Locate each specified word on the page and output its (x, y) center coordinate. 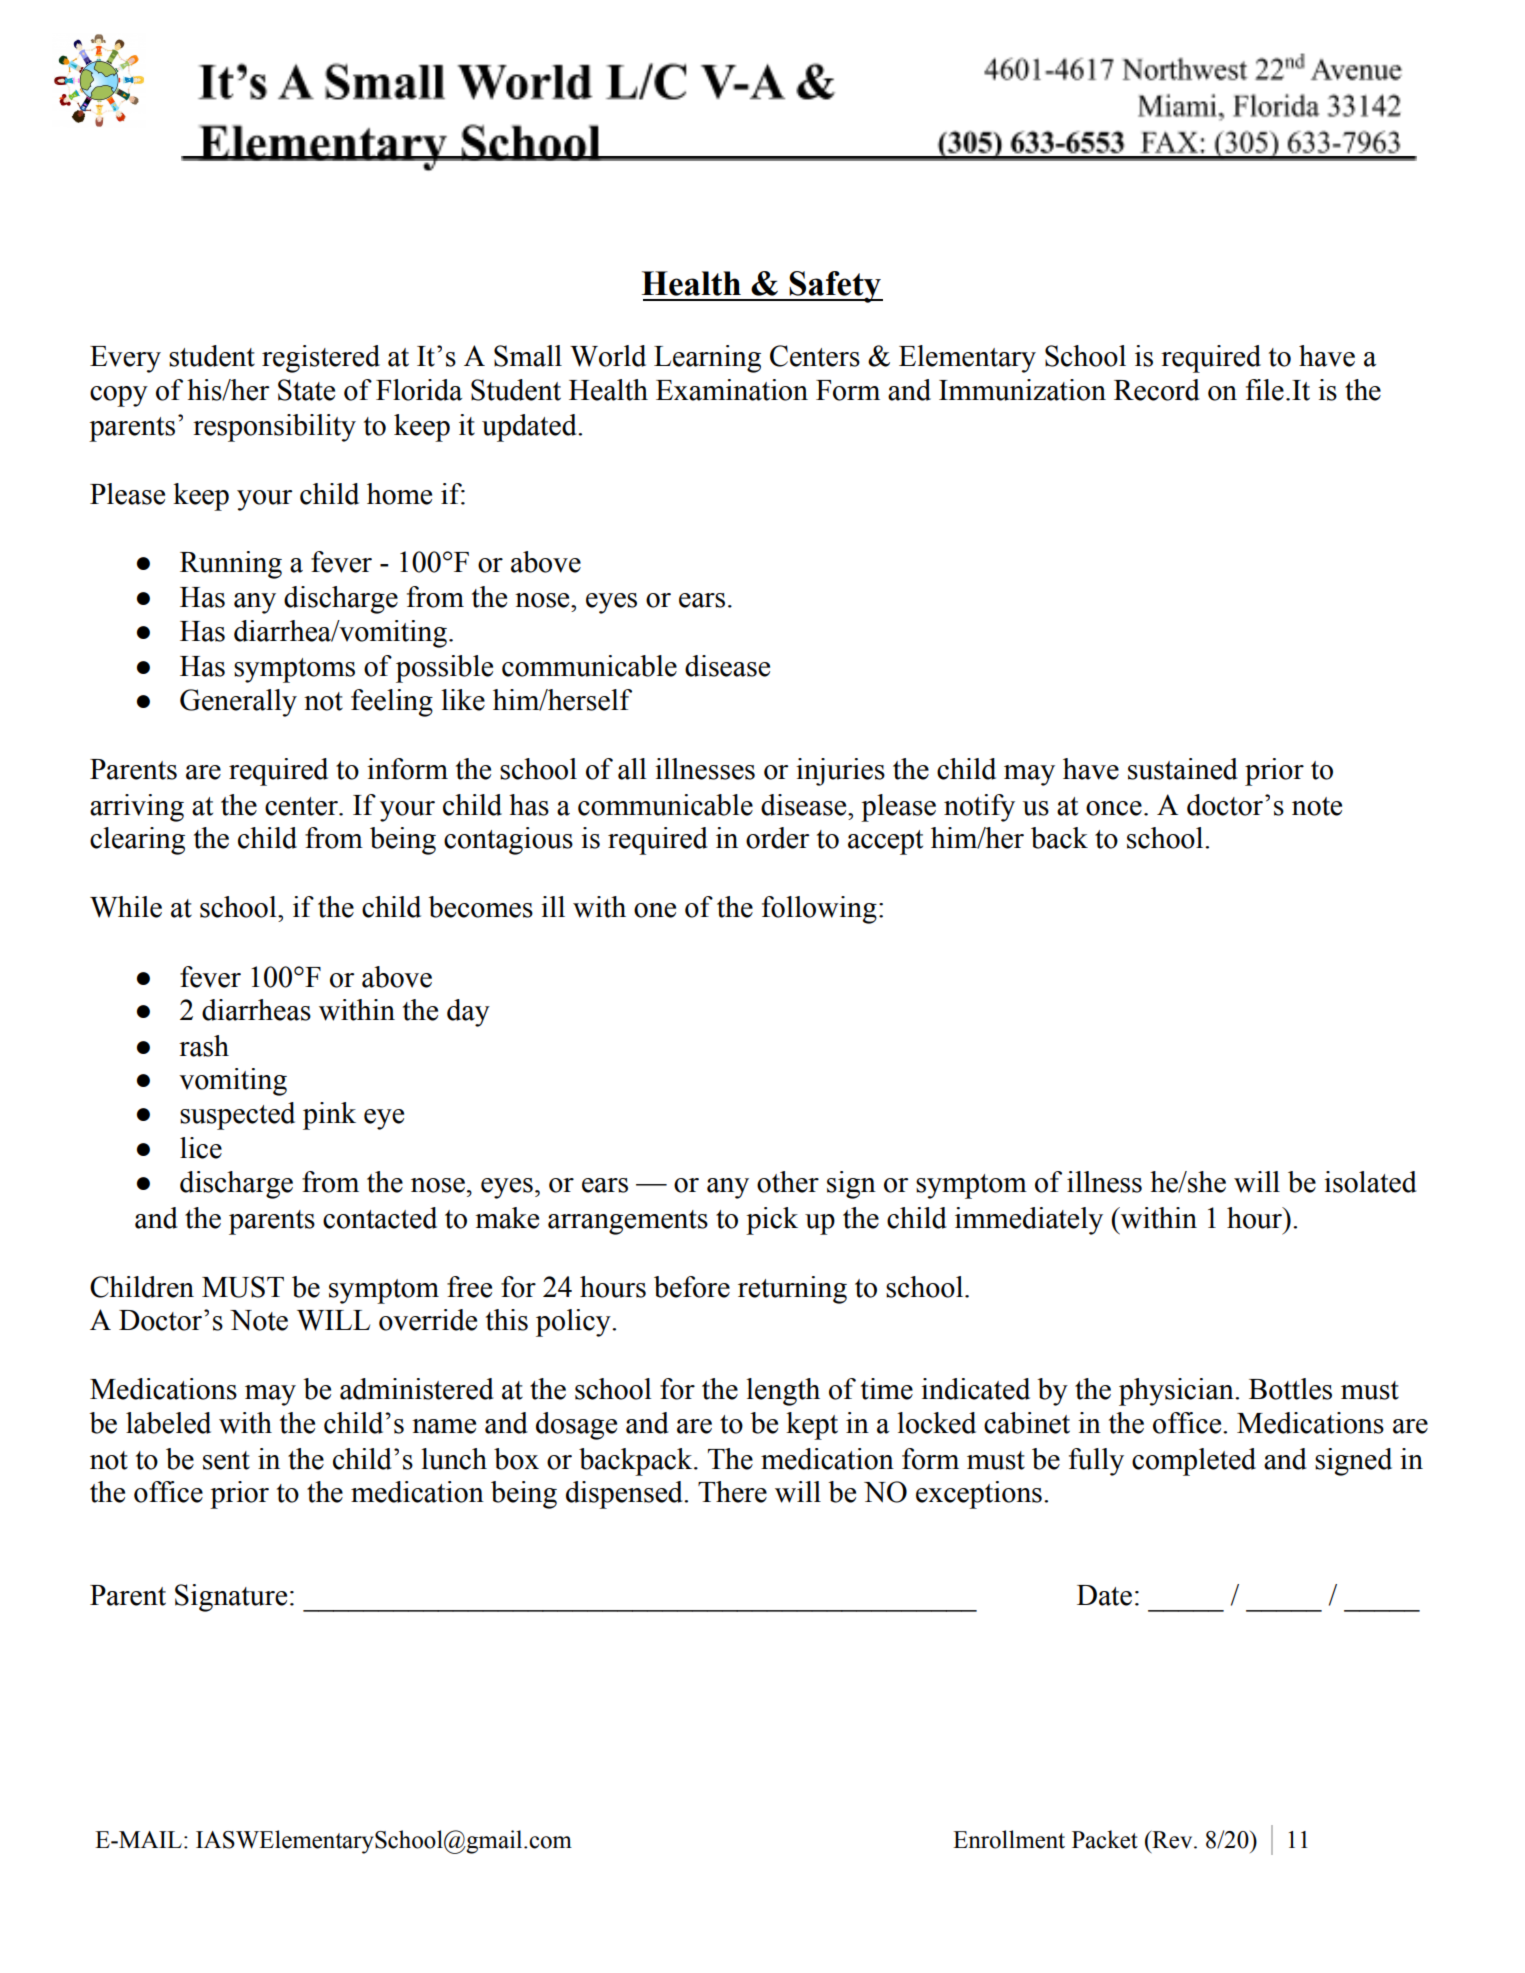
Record (1157, 390)
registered (321, 359)
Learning (707, 359)
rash (204, 1046)
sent (226, 1460)
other (788, 1182)
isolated (1370, 1182)
